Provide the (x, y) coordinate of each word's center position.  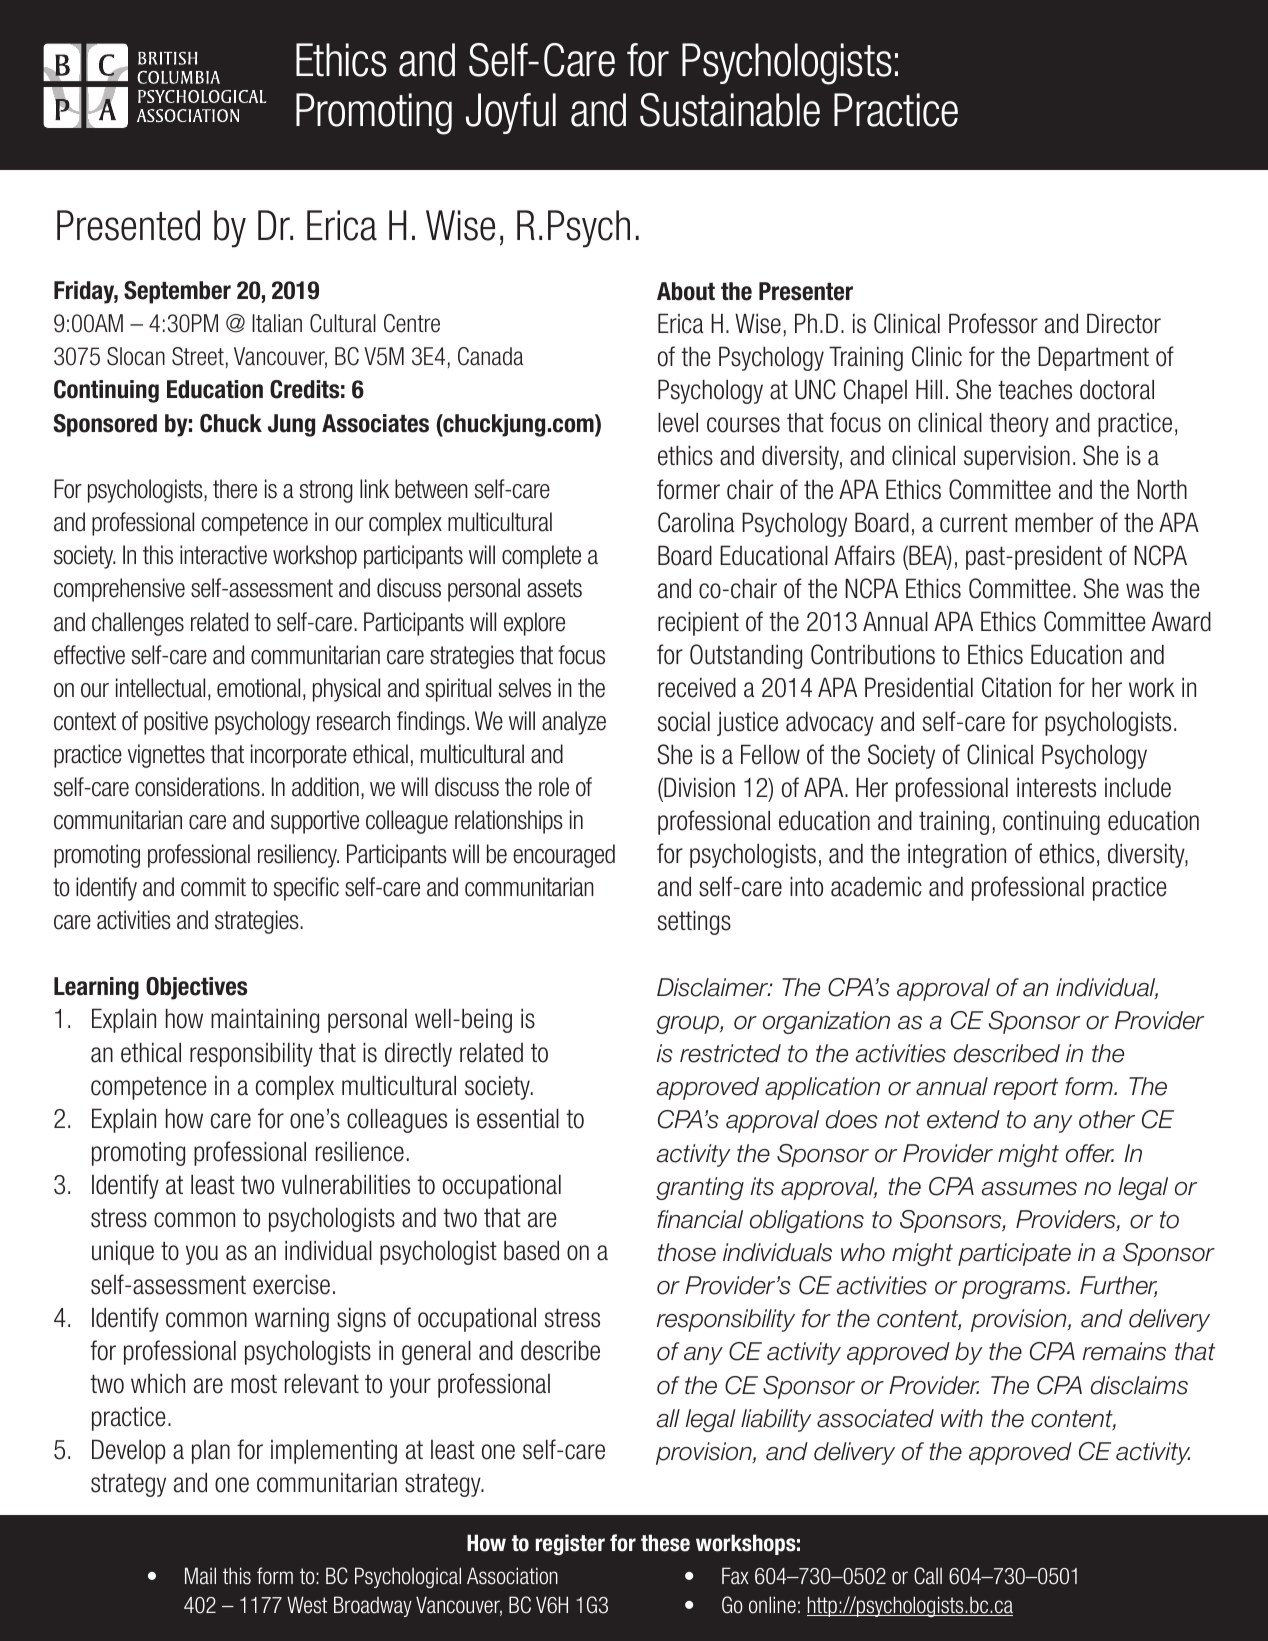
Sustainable (730, 110)
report (1026, 1089)
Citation (1016, 687)
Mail (200, 1576)
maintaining (265, 1020)
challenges (138, 624)
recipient (698, 623)
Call (928, 1576)
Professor (993, 323)
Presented (128, 225)
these (665, 1543)
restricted (730, 1053)
